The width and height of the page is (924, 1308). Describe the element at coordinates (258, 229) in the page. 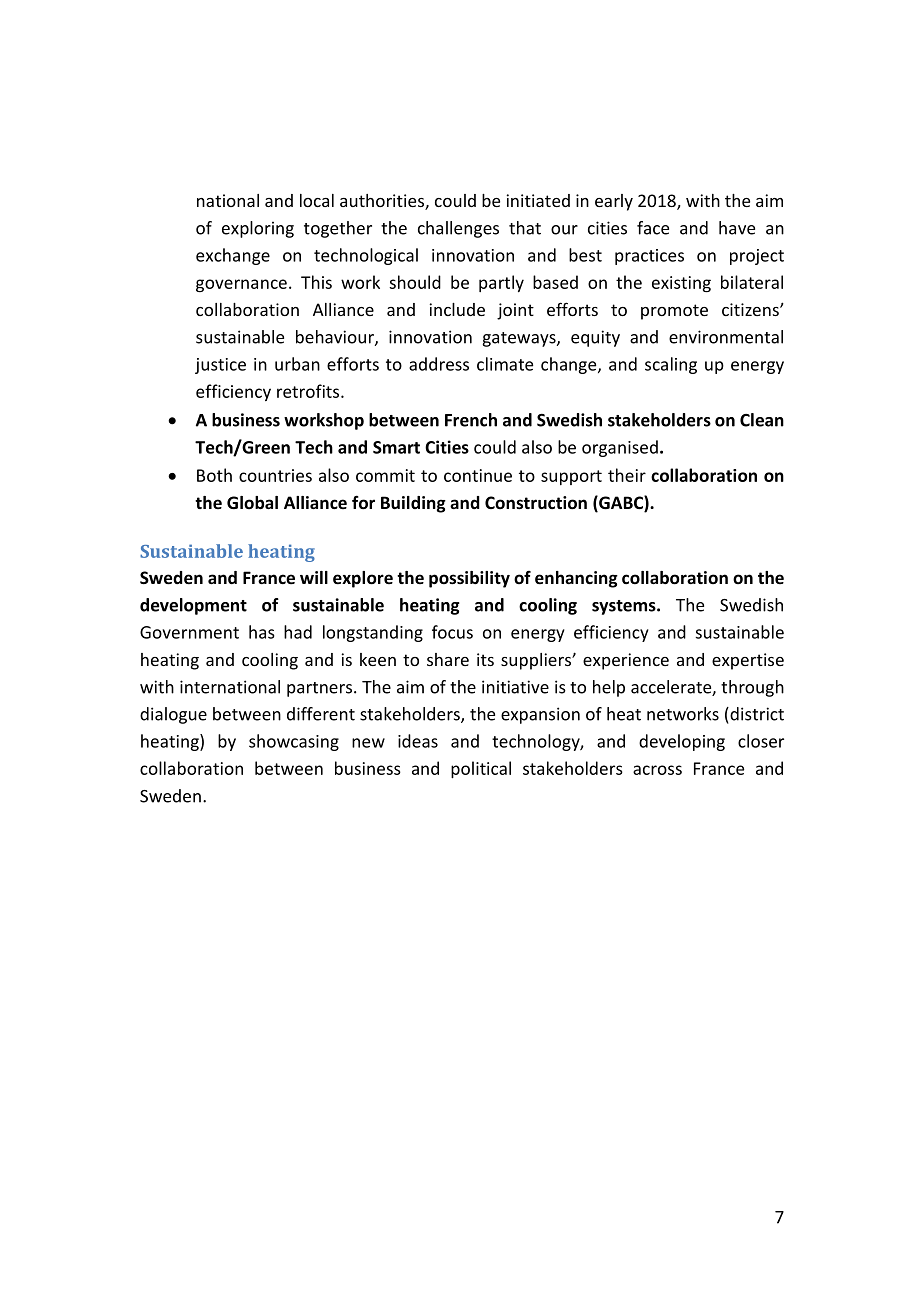

I see `exploring` at that location.
